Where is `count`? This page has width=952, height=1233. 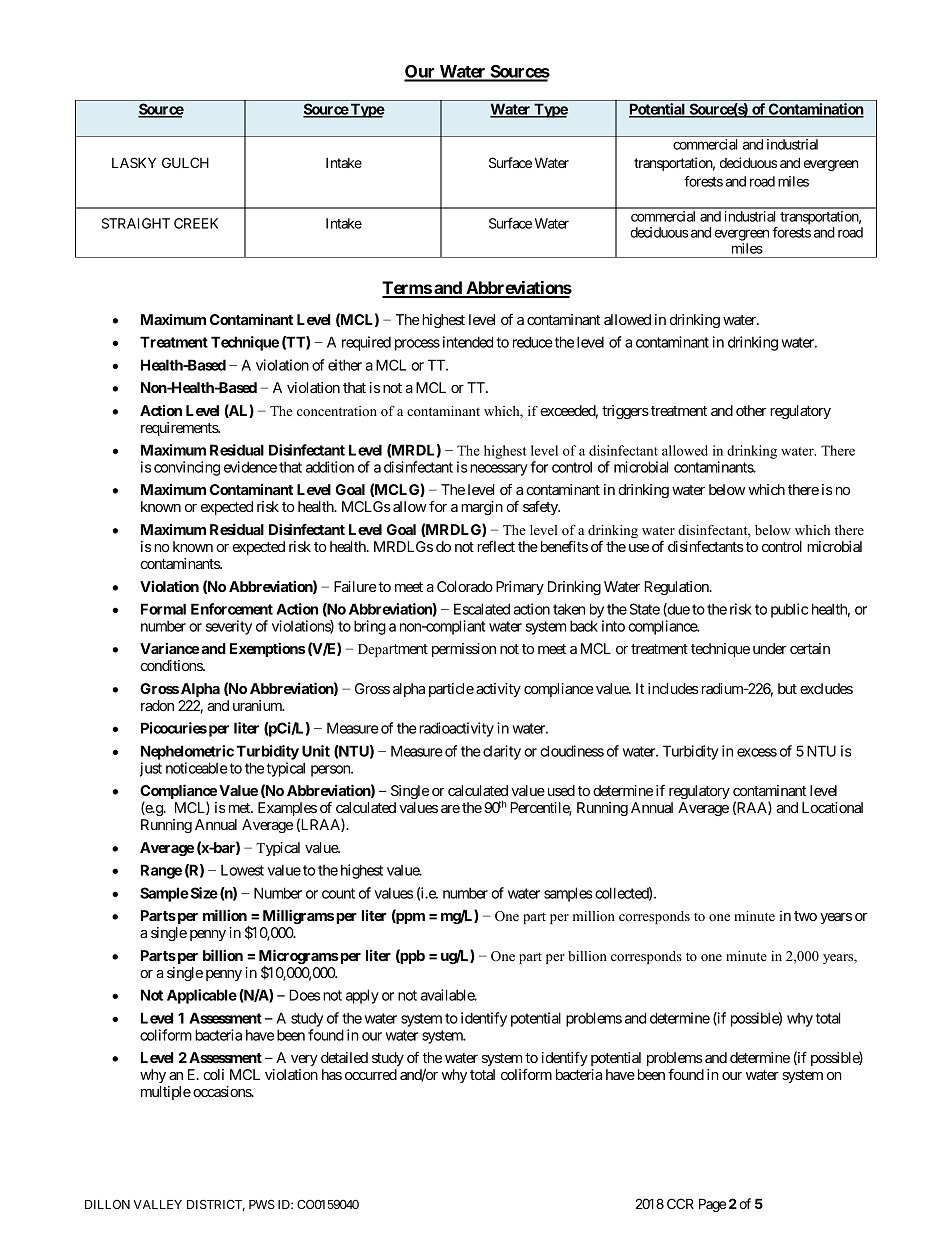 count is located at coordinates (338, 893).
